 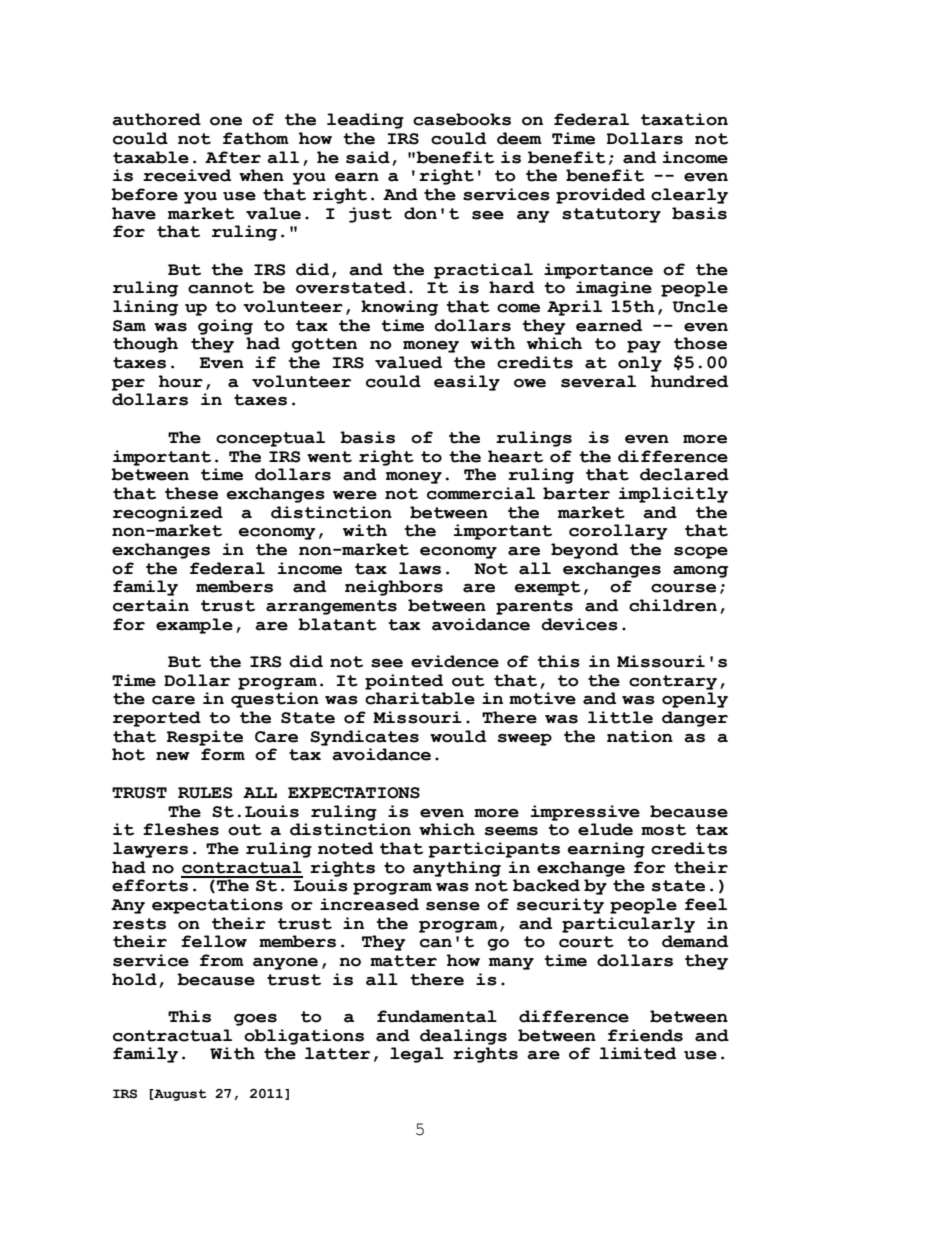 I want to click on goes, so click(x=255, y=1020).
